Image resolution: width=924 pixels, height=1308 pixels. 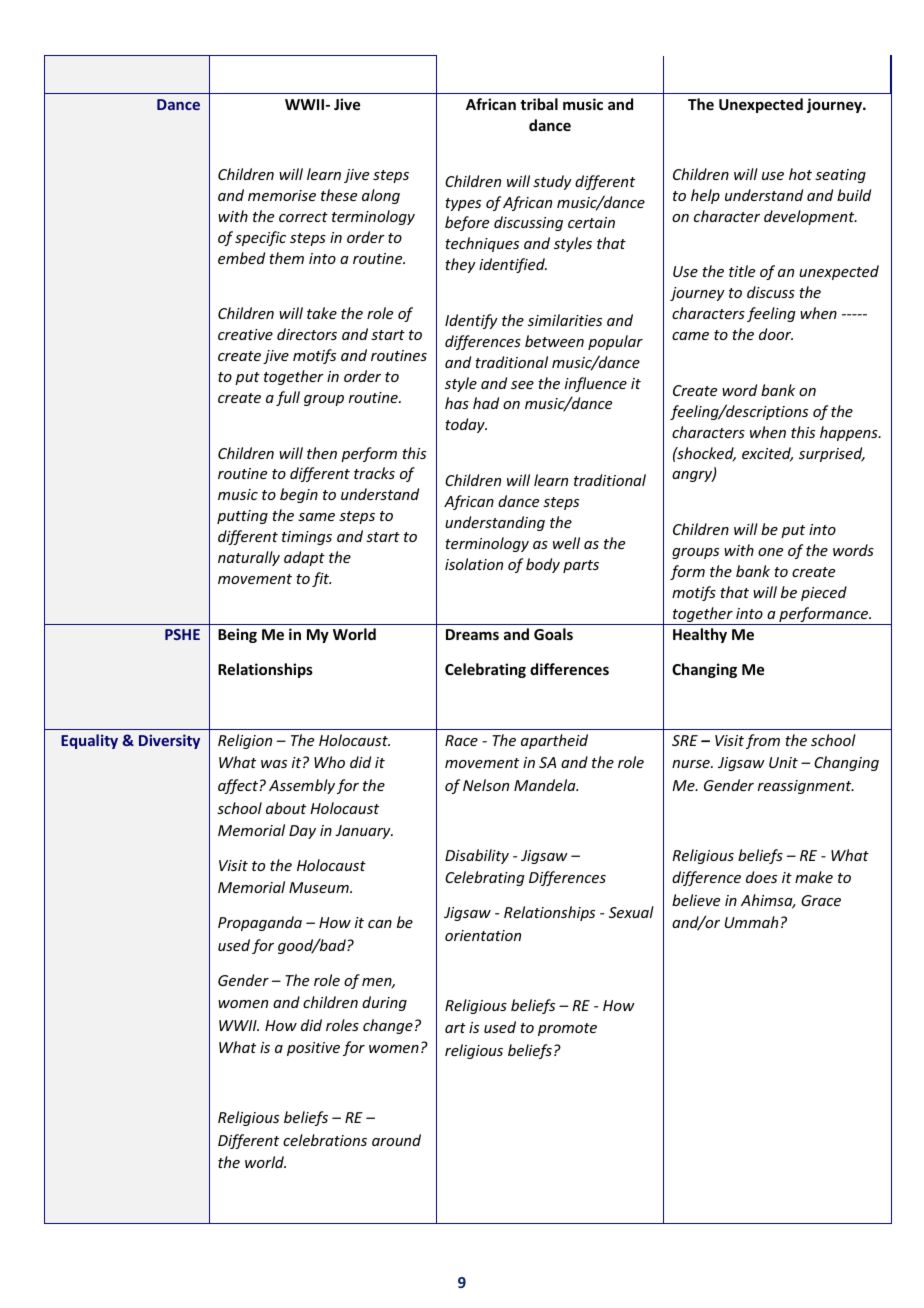 I want to click on promote, so click(x=567, y=1029).
